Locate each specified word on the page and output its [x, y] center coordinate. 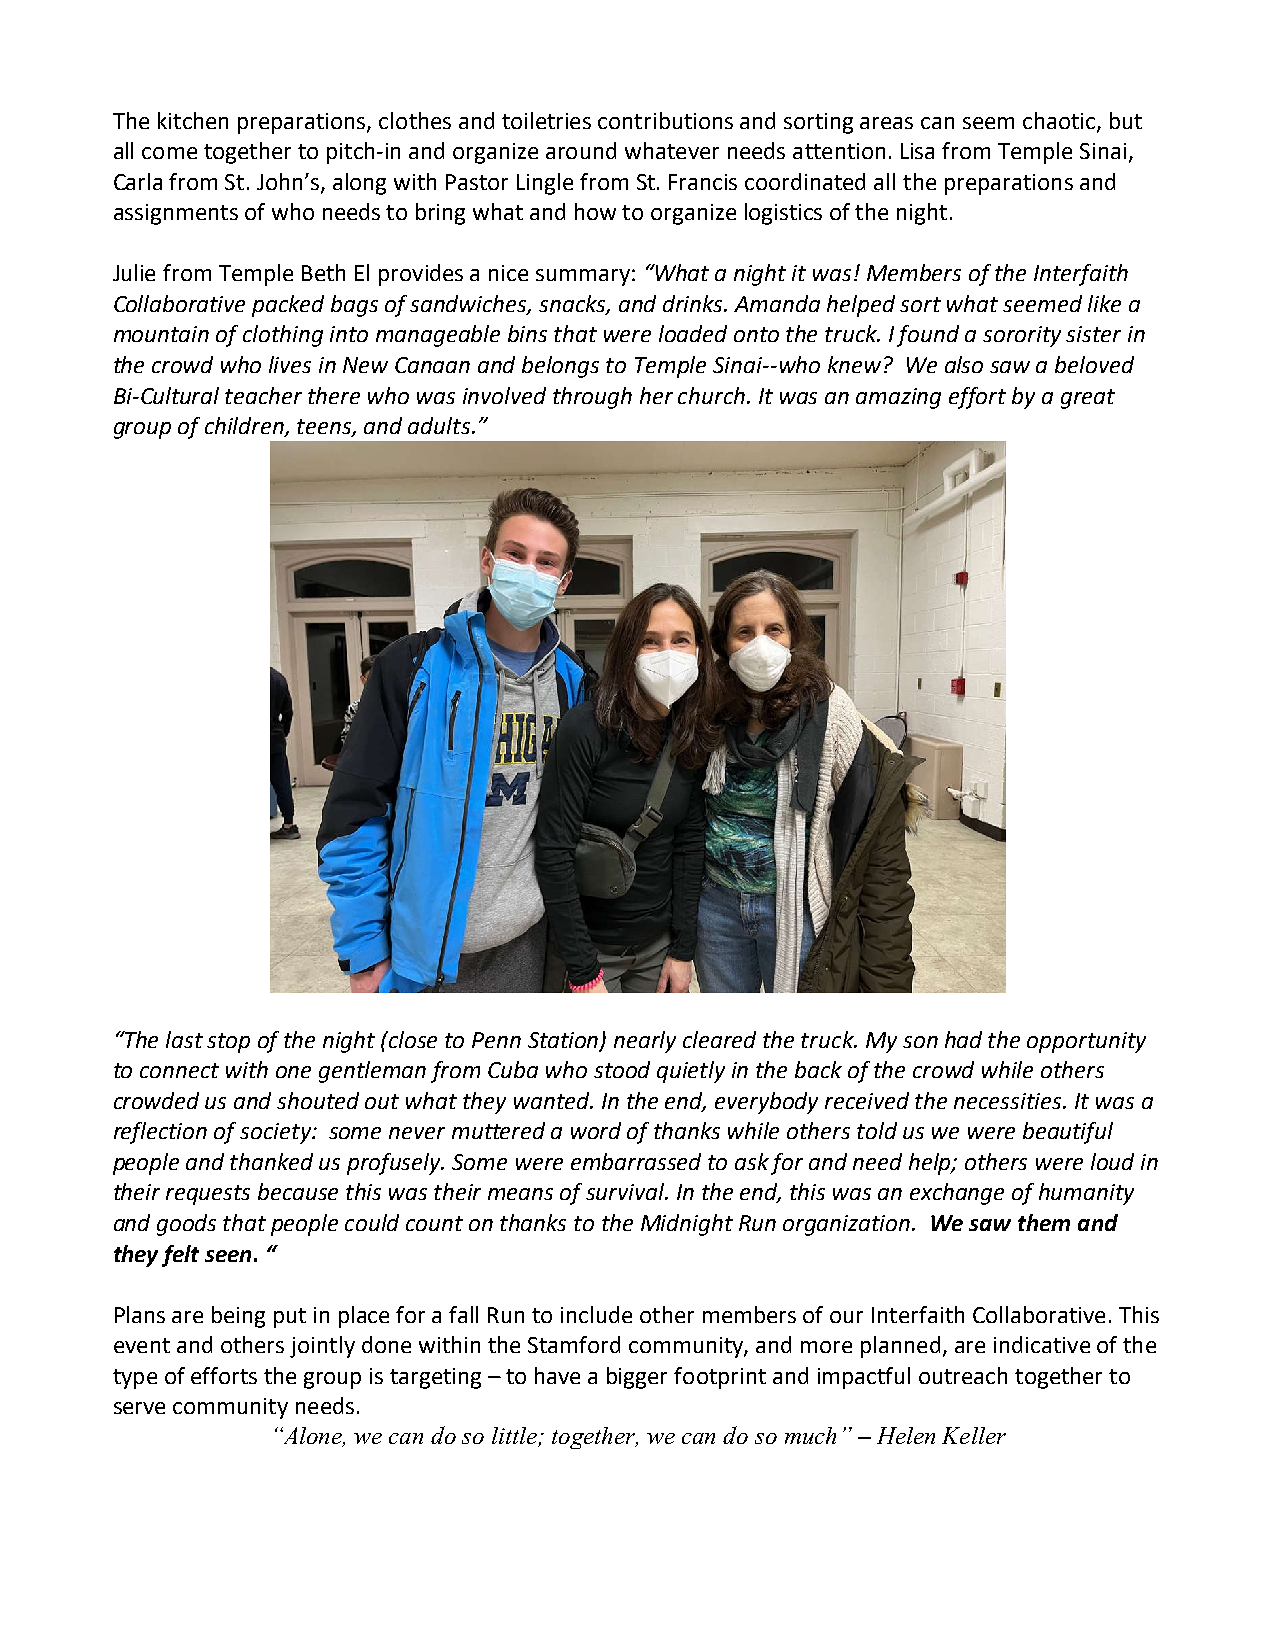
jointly [322, 1347]
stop [228, 1043]
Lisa [917, 151]
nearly [645, 1042]
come [169, 153]
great [1088, 399]
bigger [637, 1378]
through [592, 398]
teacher [263, 395]
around [581, 150]
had [963, 1039]
